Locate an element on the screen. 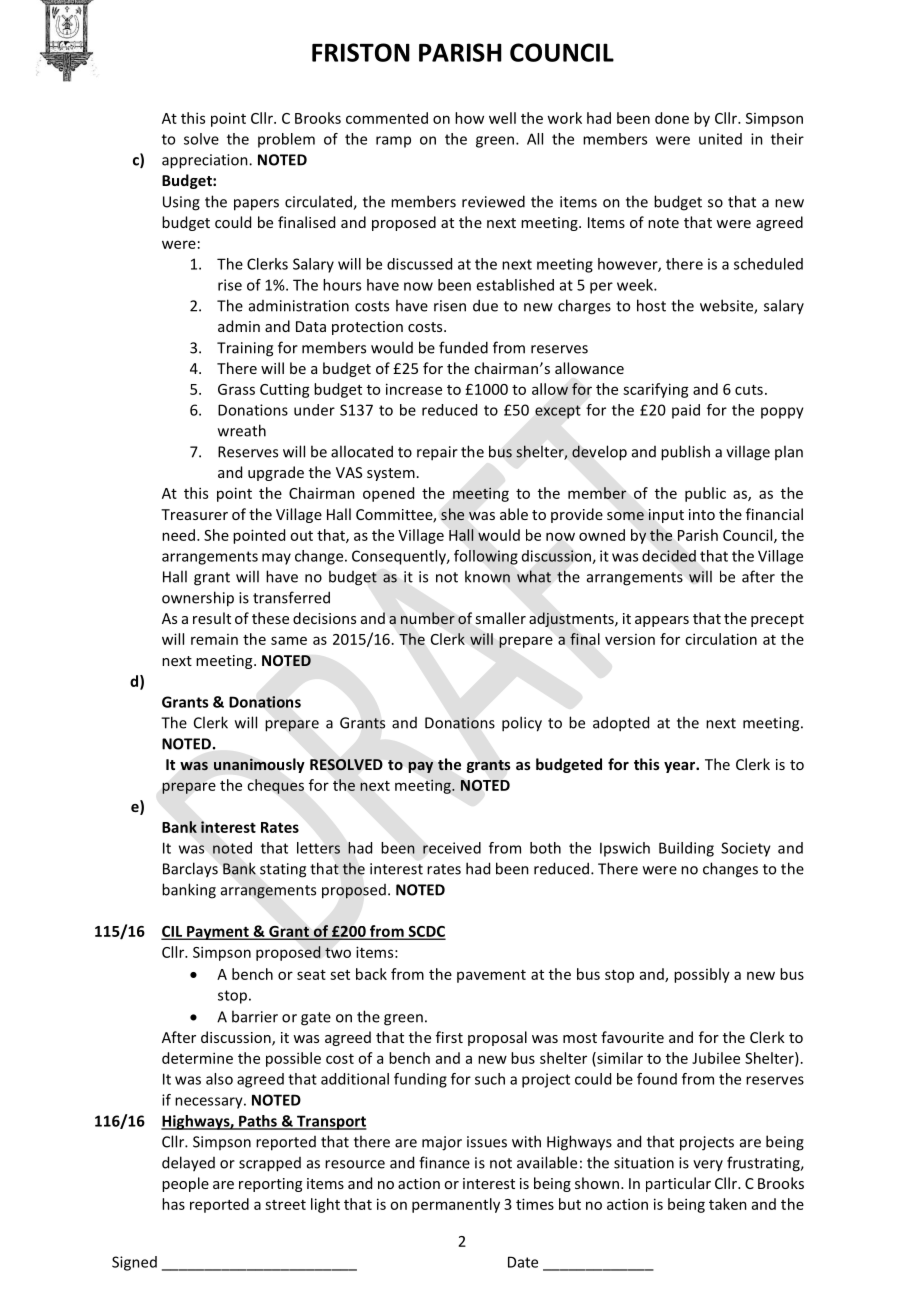 Image resolution: width=924 pixels, height=1307 pixels. taken is located at coordinates (728, 1204).
